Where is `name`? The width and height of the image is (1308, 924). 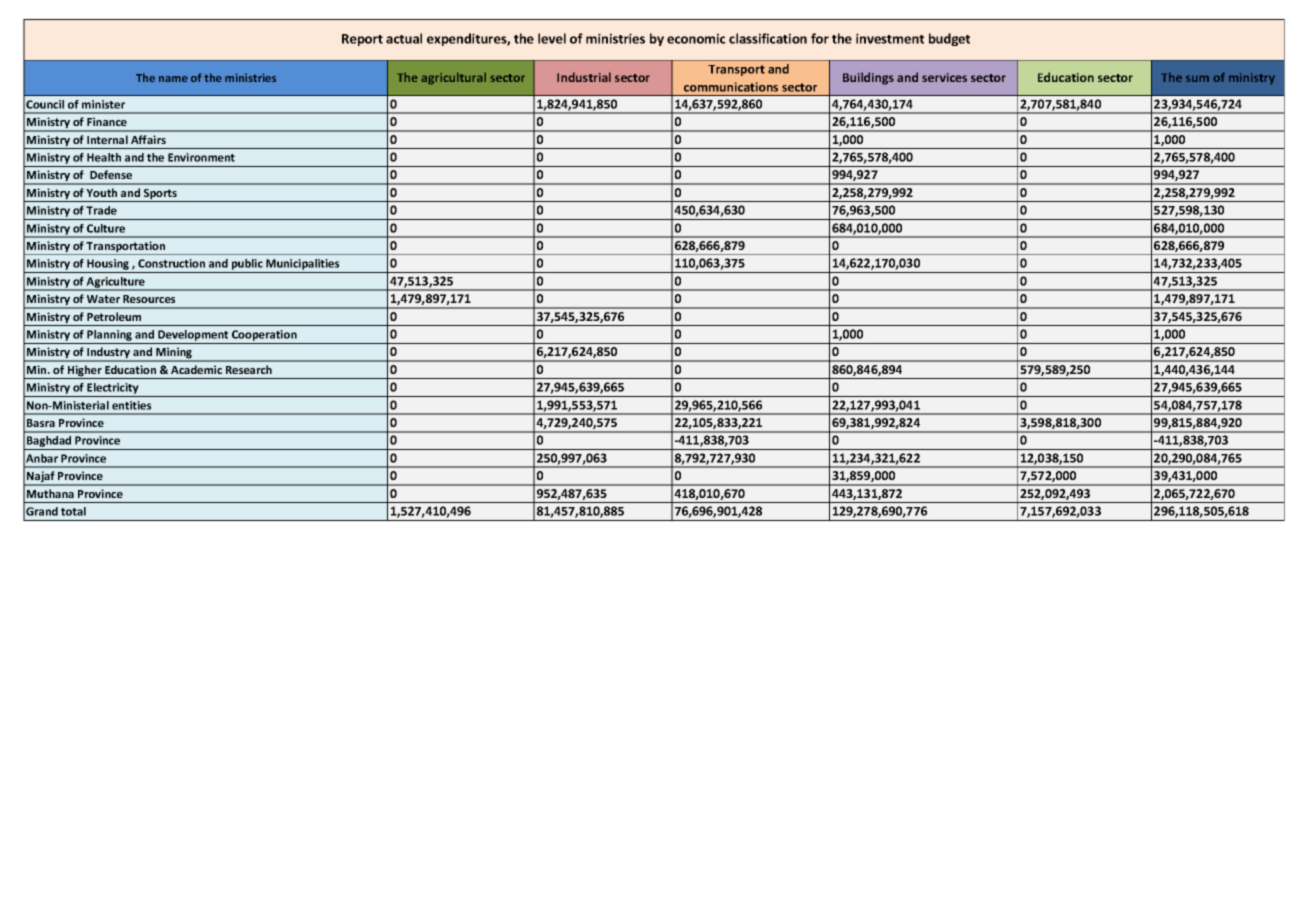
name is located at coordinates (173, 79).
